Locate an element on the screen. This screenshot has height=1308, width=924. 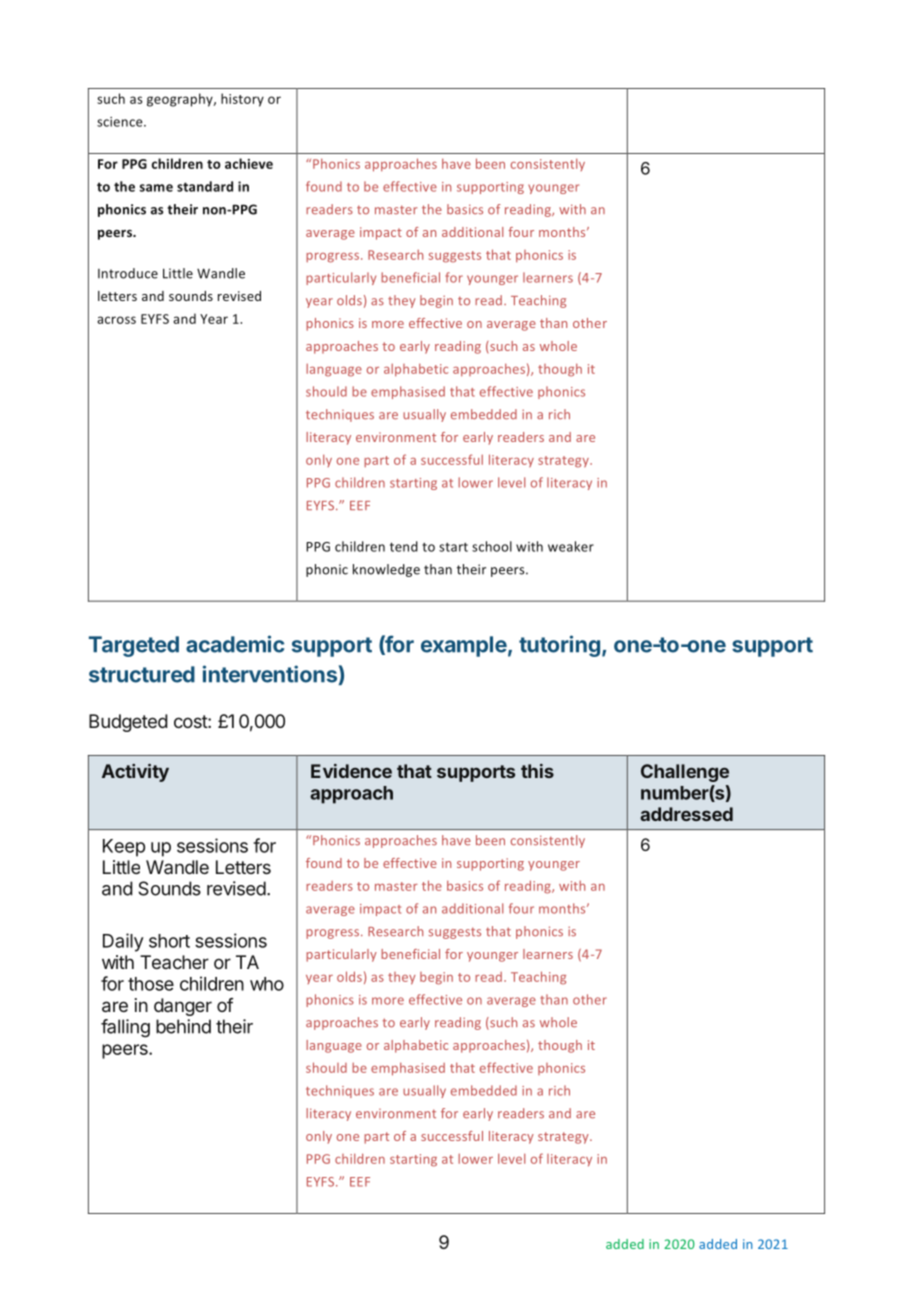
history is located at coordinates (242, 100).
